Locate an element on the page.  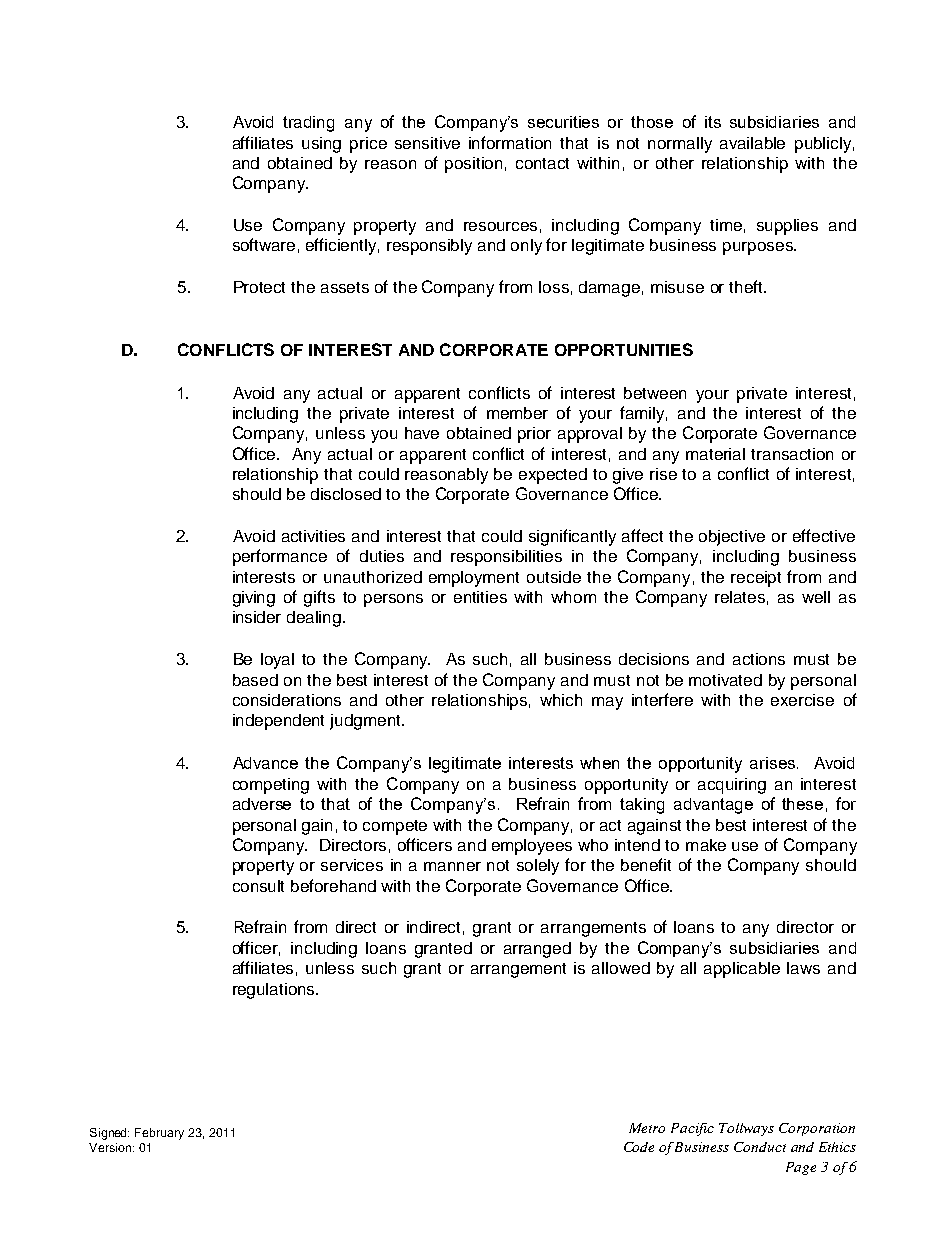
entities is located at coordinates (480, 597).
